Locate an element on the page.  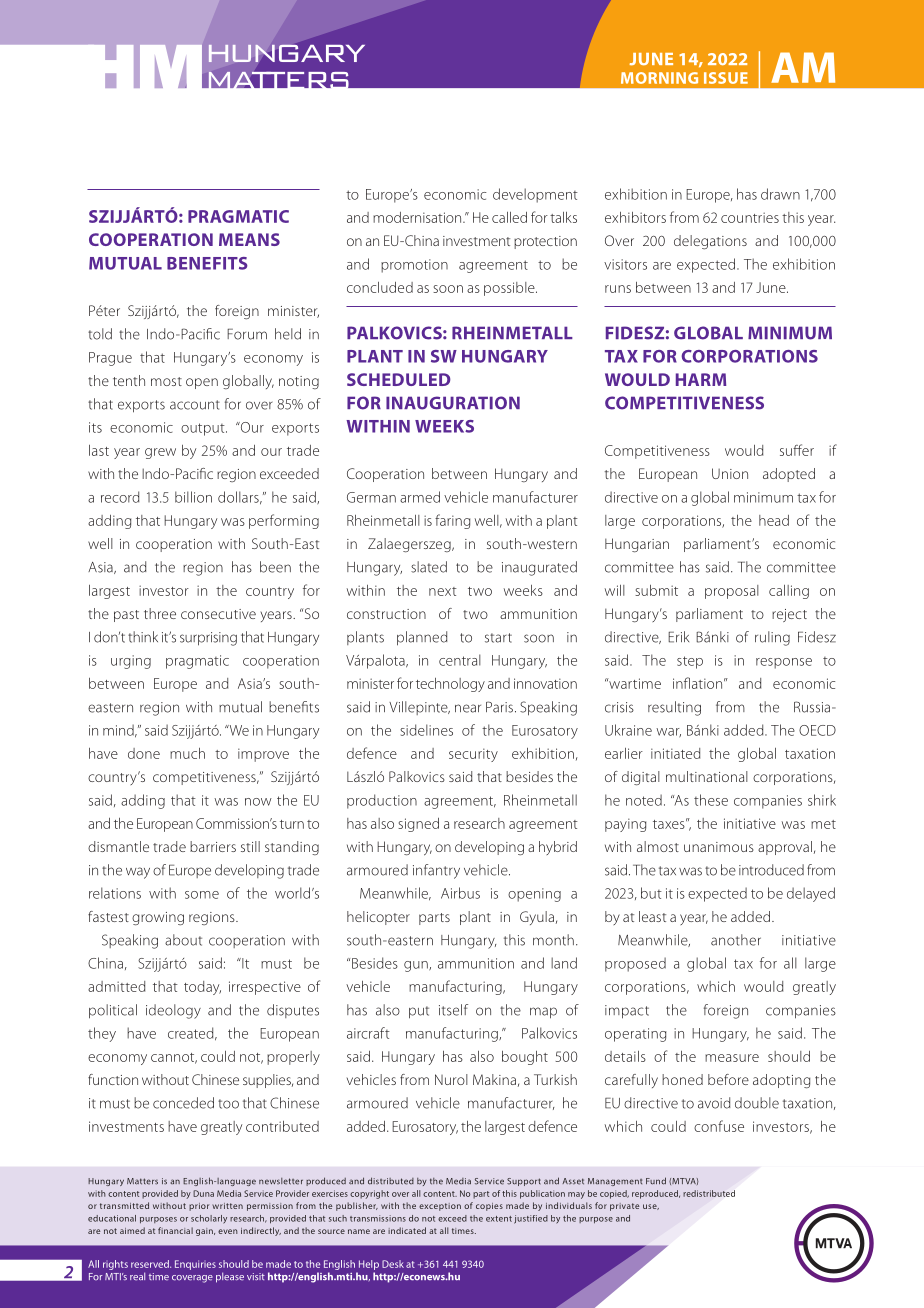
barriers is located at coordinates (213, 846).
